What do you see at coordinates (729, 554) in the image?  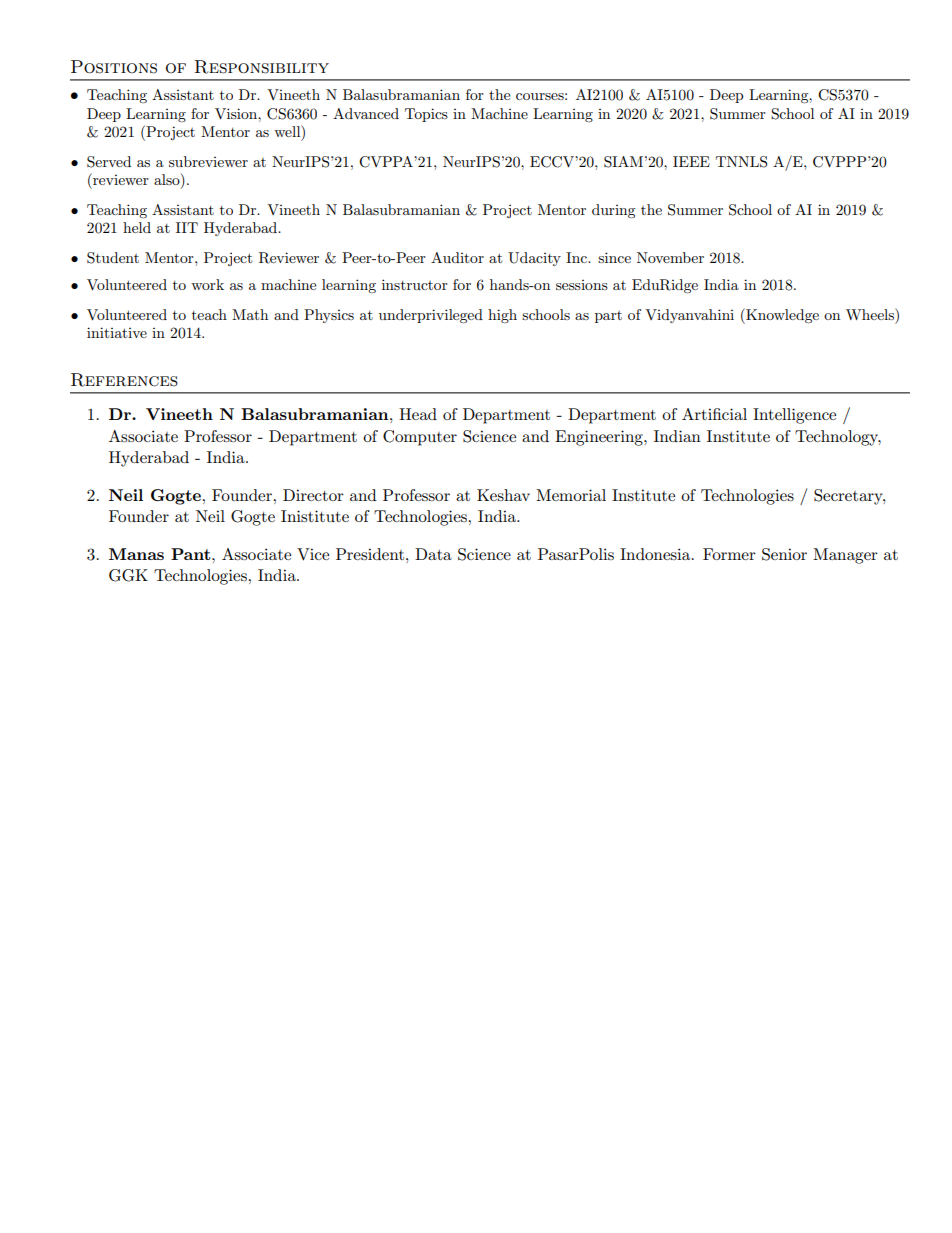 I see `Former` at bounding box center [729, 554].
